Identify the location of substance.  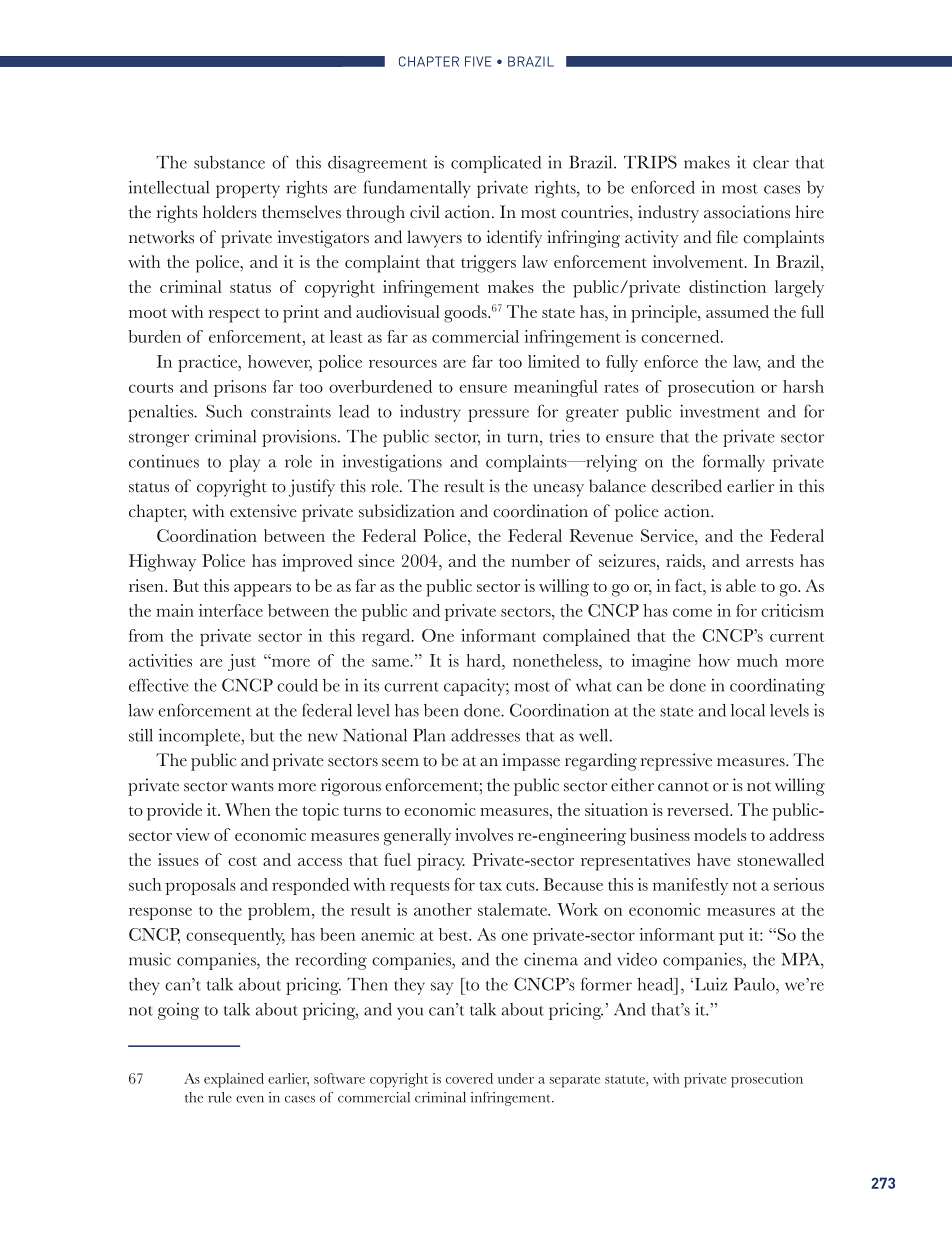
(229, 162).
